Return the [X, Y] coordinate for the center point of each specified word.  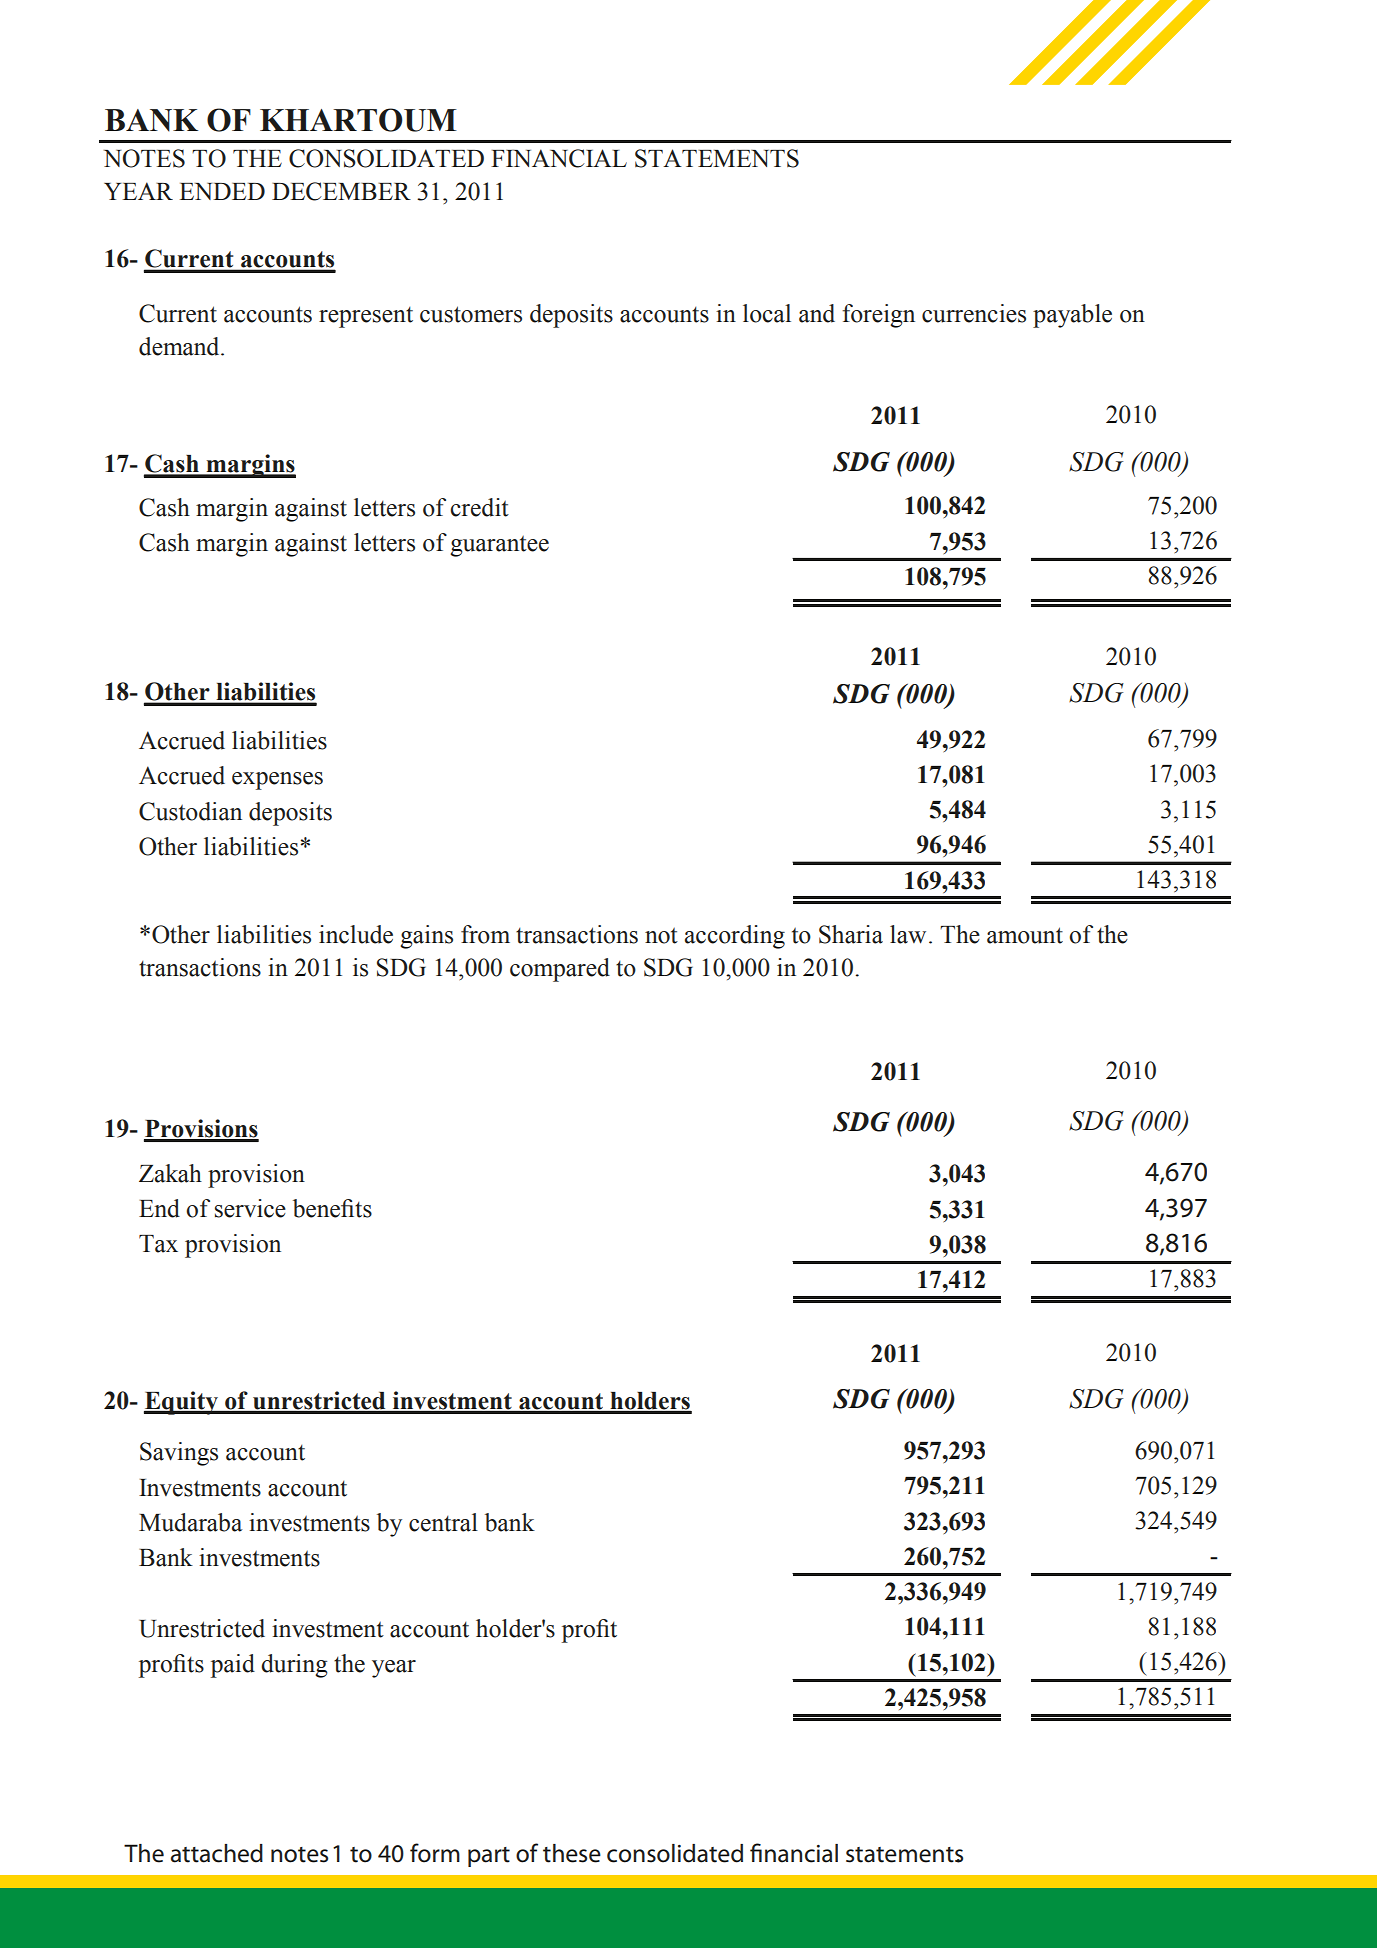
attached [217, 1853]
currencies [974, 313]
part [489, 1857]
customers [471, 314]
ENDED [222, 191]
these [572, 1853]
